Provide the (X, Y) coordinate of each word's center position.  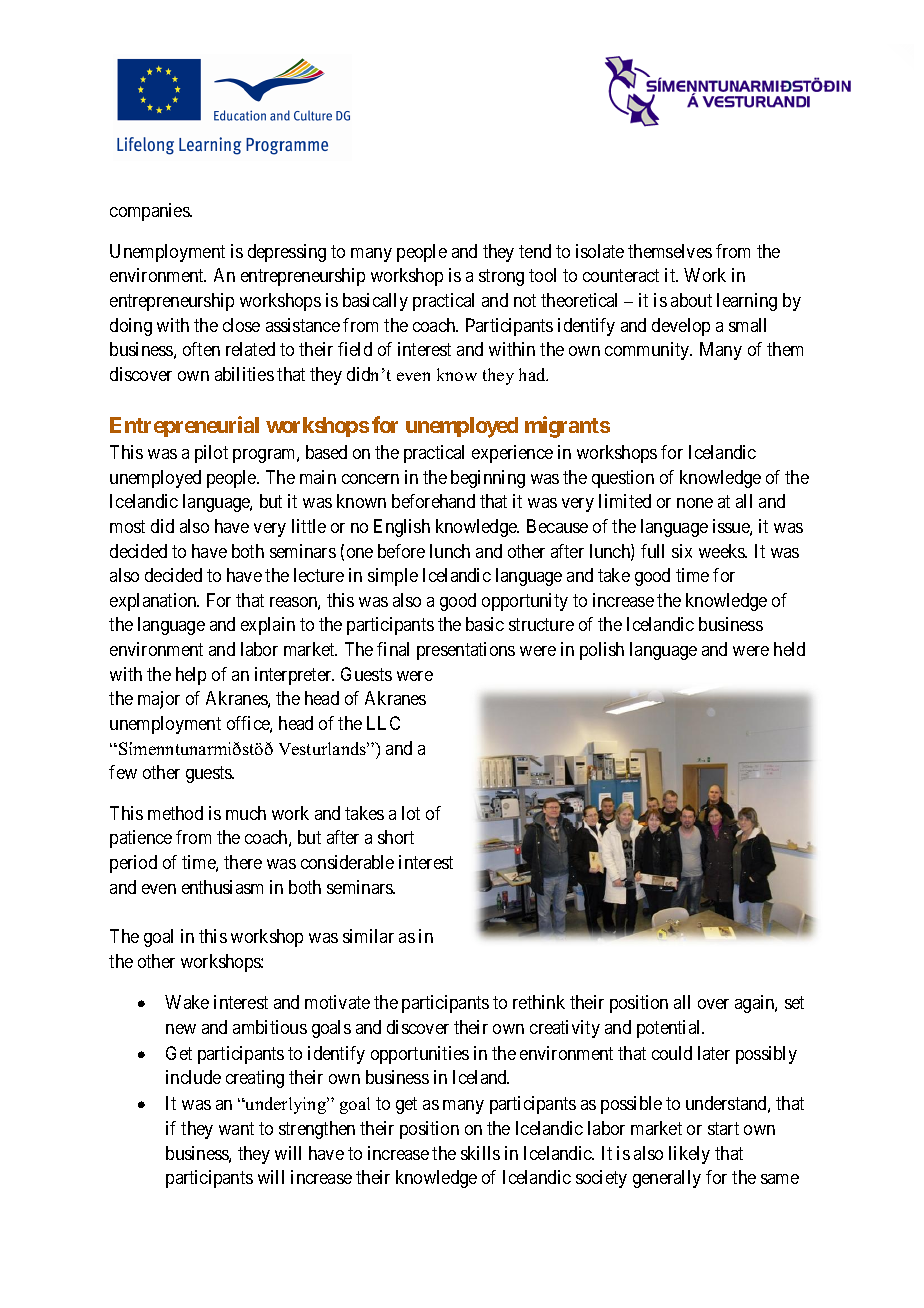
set (794, 1002)
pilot (211, 454)
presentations (466, 651)
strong (501, 277)
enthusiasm (222, 887)
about (691, 300)
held (789, 649)
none (695, 503)
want (236, 1128)
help (191, 676)
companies (150, 212)
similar (368, 936)
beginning (488, 479)
